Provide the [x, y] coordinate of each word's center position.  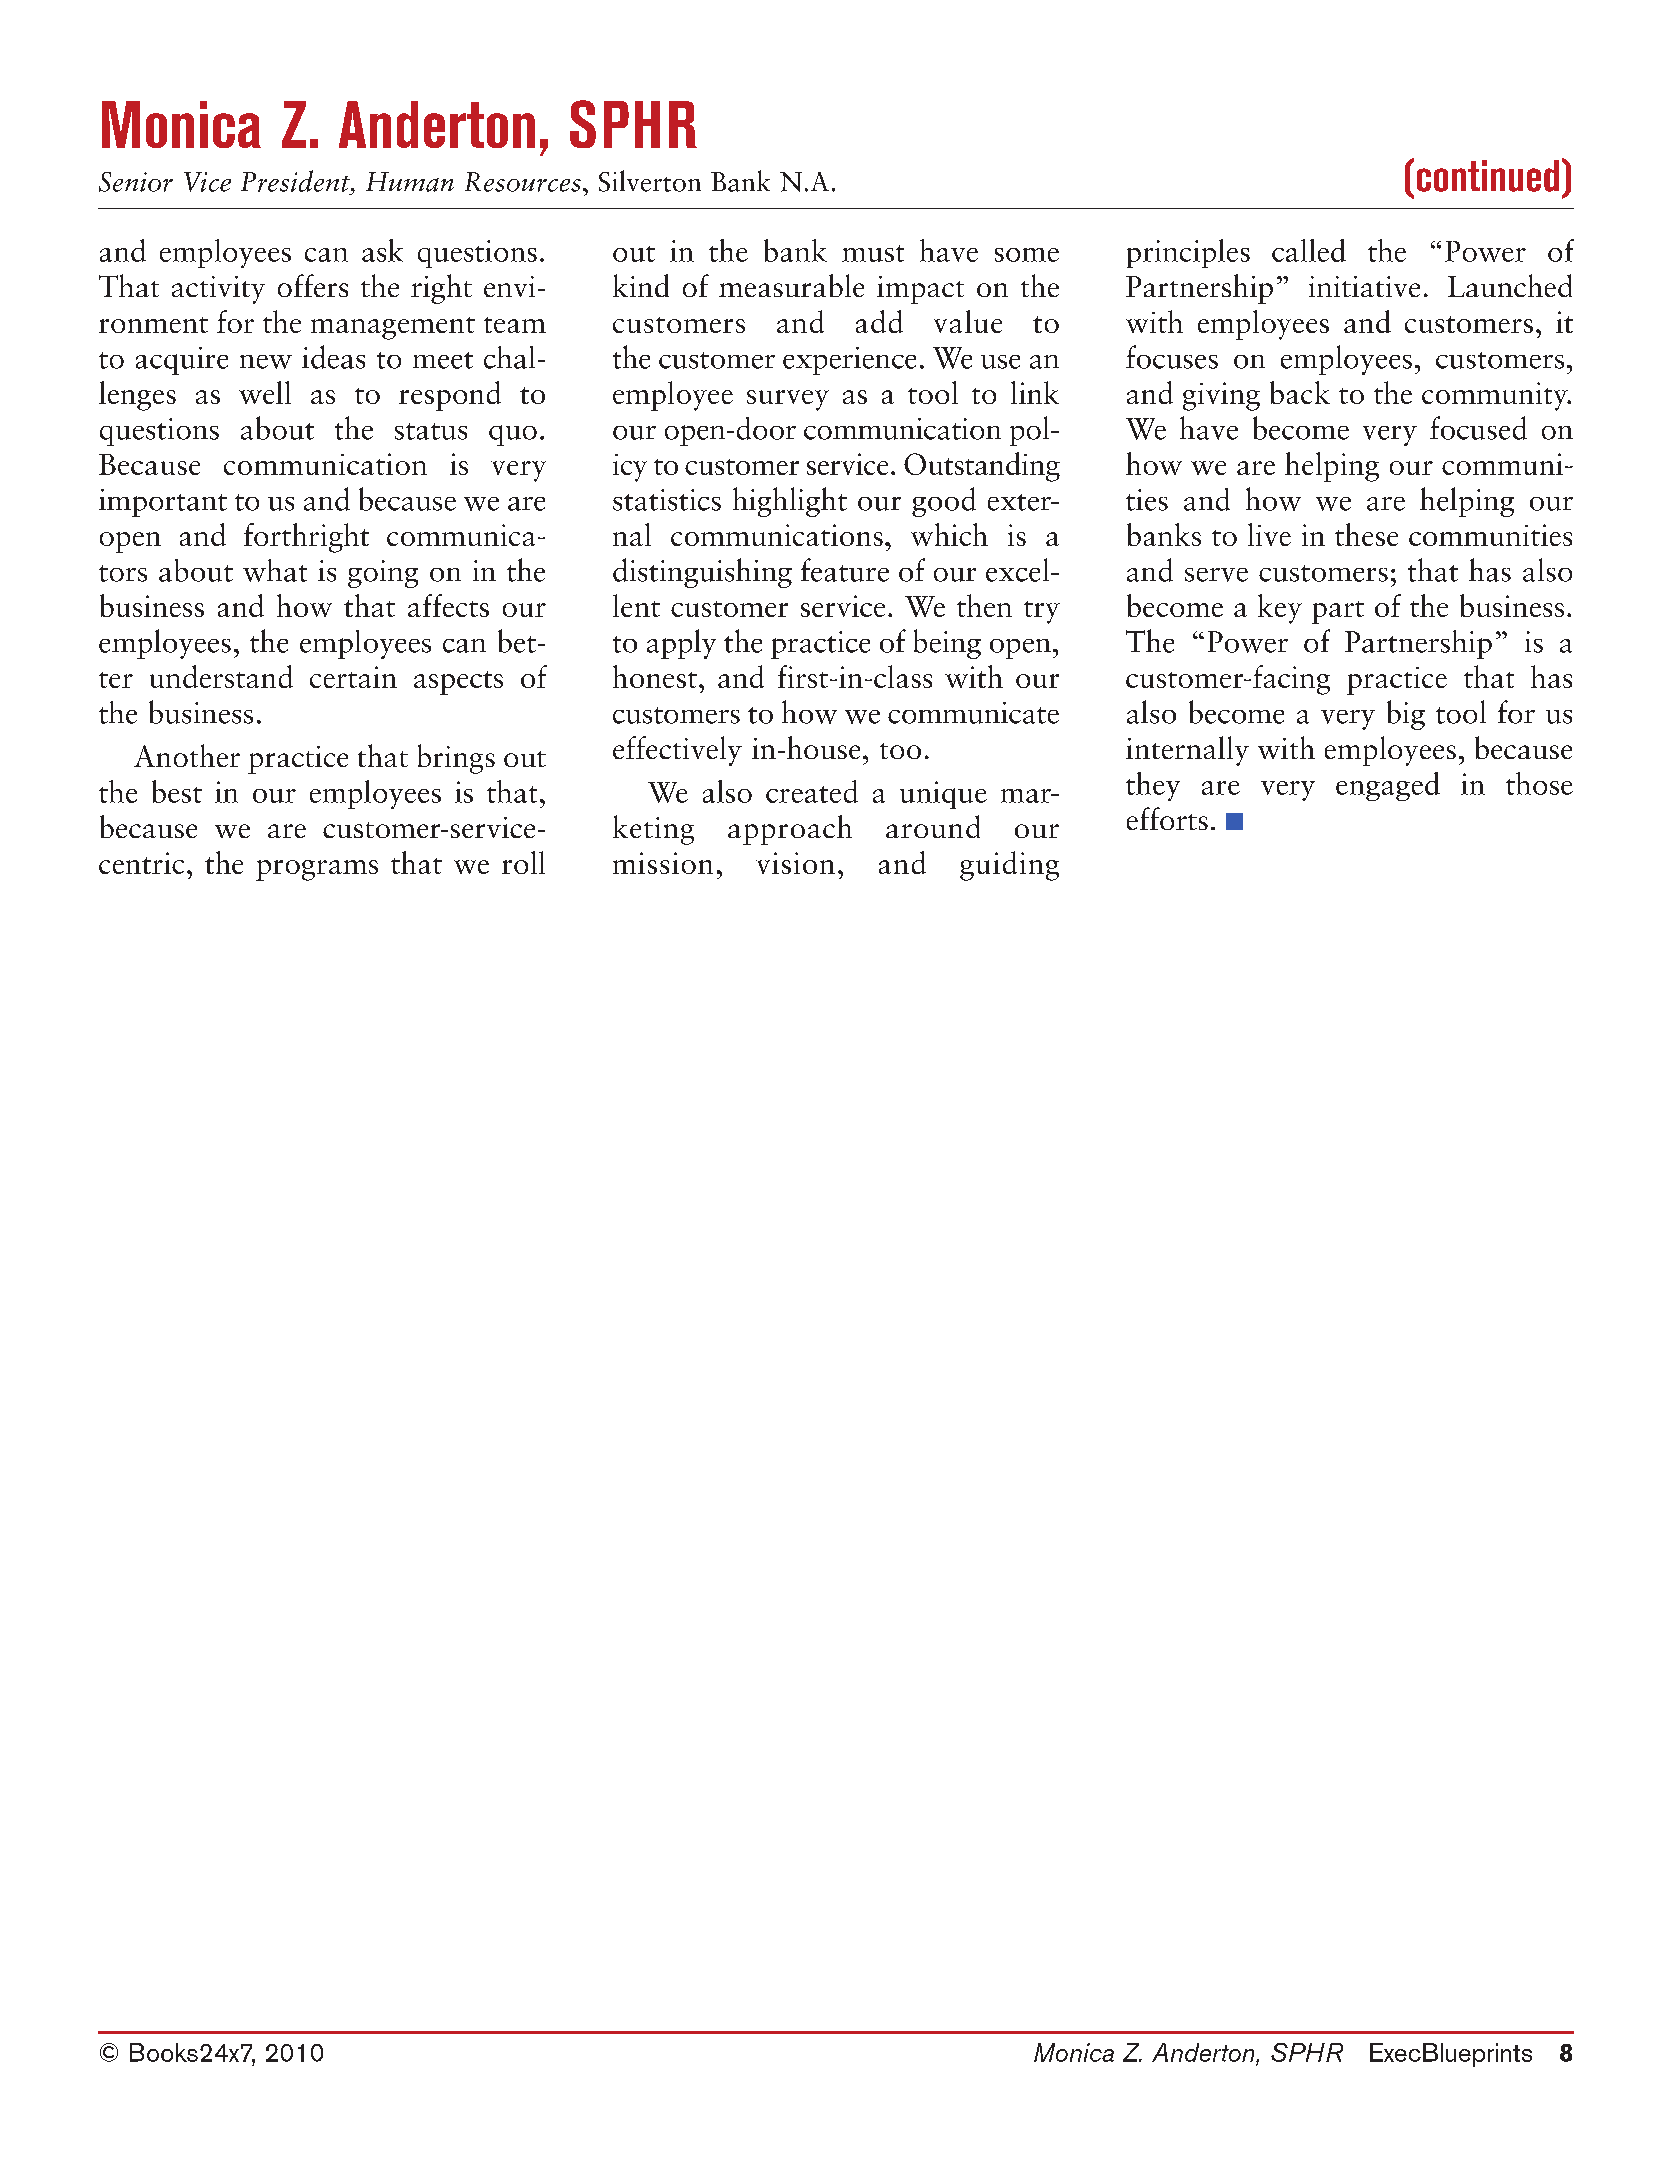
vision [795, 863]
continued [1488, 176]
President [296, 181]
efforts [1167, 818]
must [873, 253]
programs [317, 870]
